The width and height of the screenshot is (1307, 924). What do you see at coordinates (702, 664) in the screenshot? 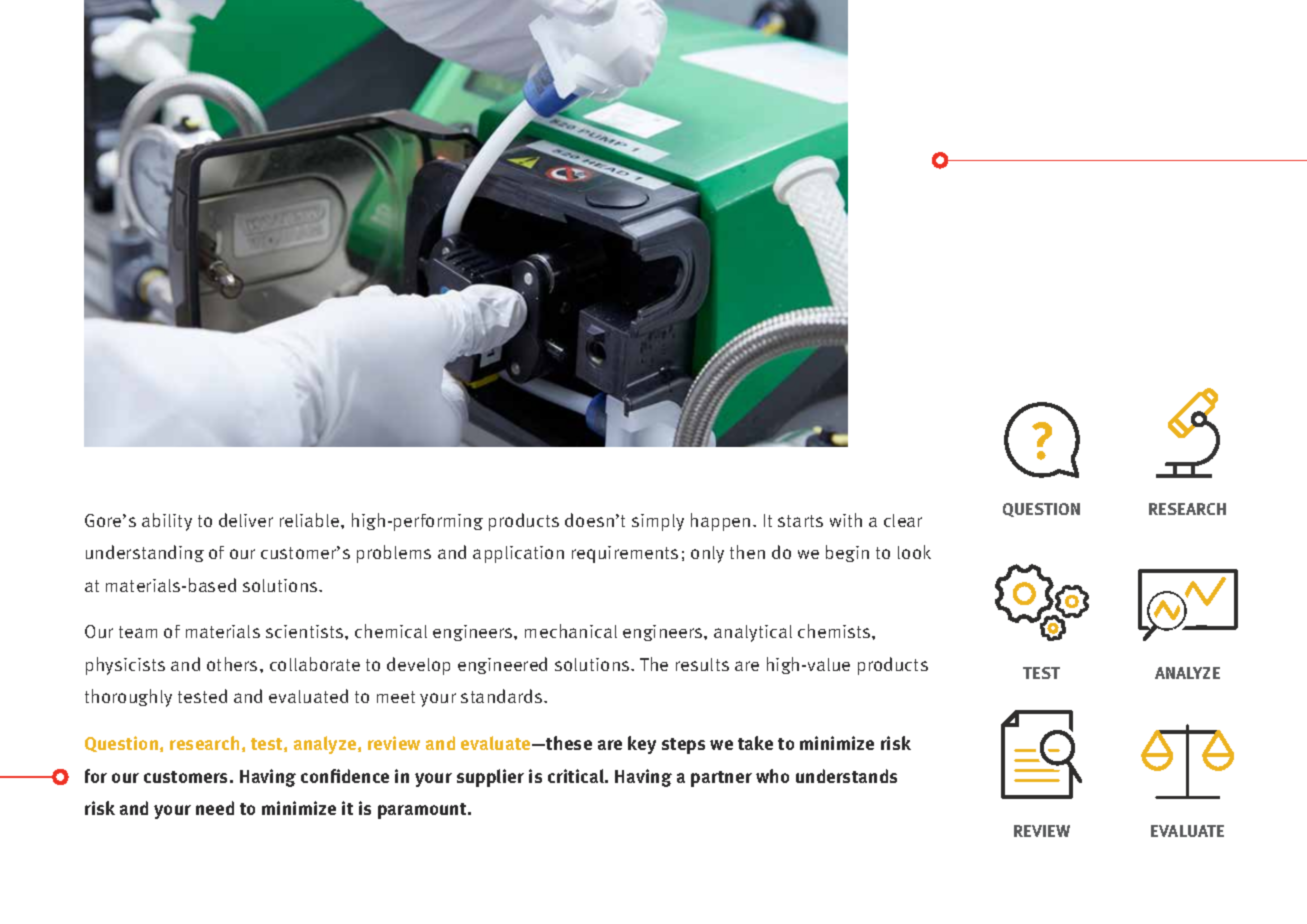
I see `results` at bounding box center [702, 664].
